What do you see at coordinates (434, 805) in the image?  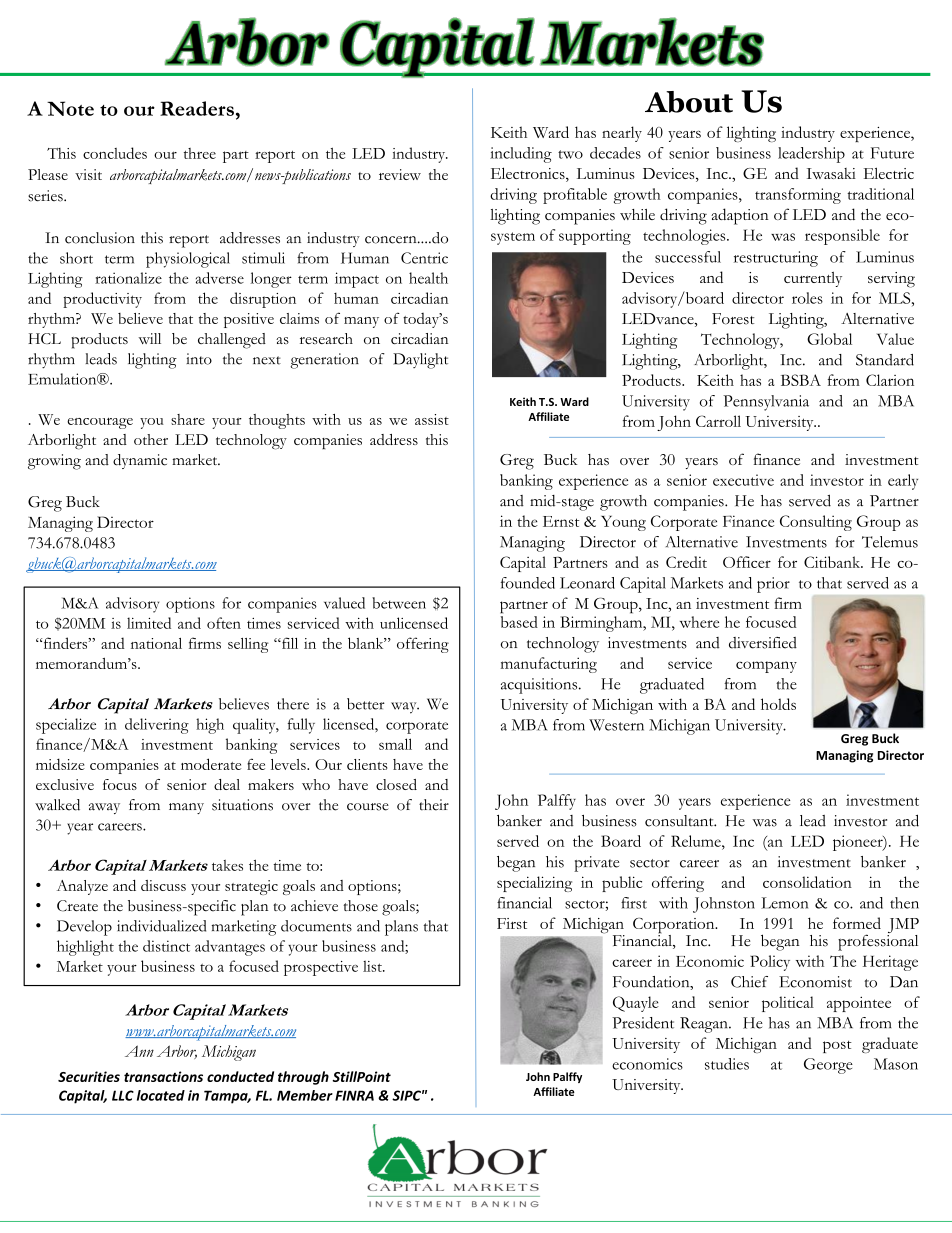 I see `their` at bounding box center [434, 805].
